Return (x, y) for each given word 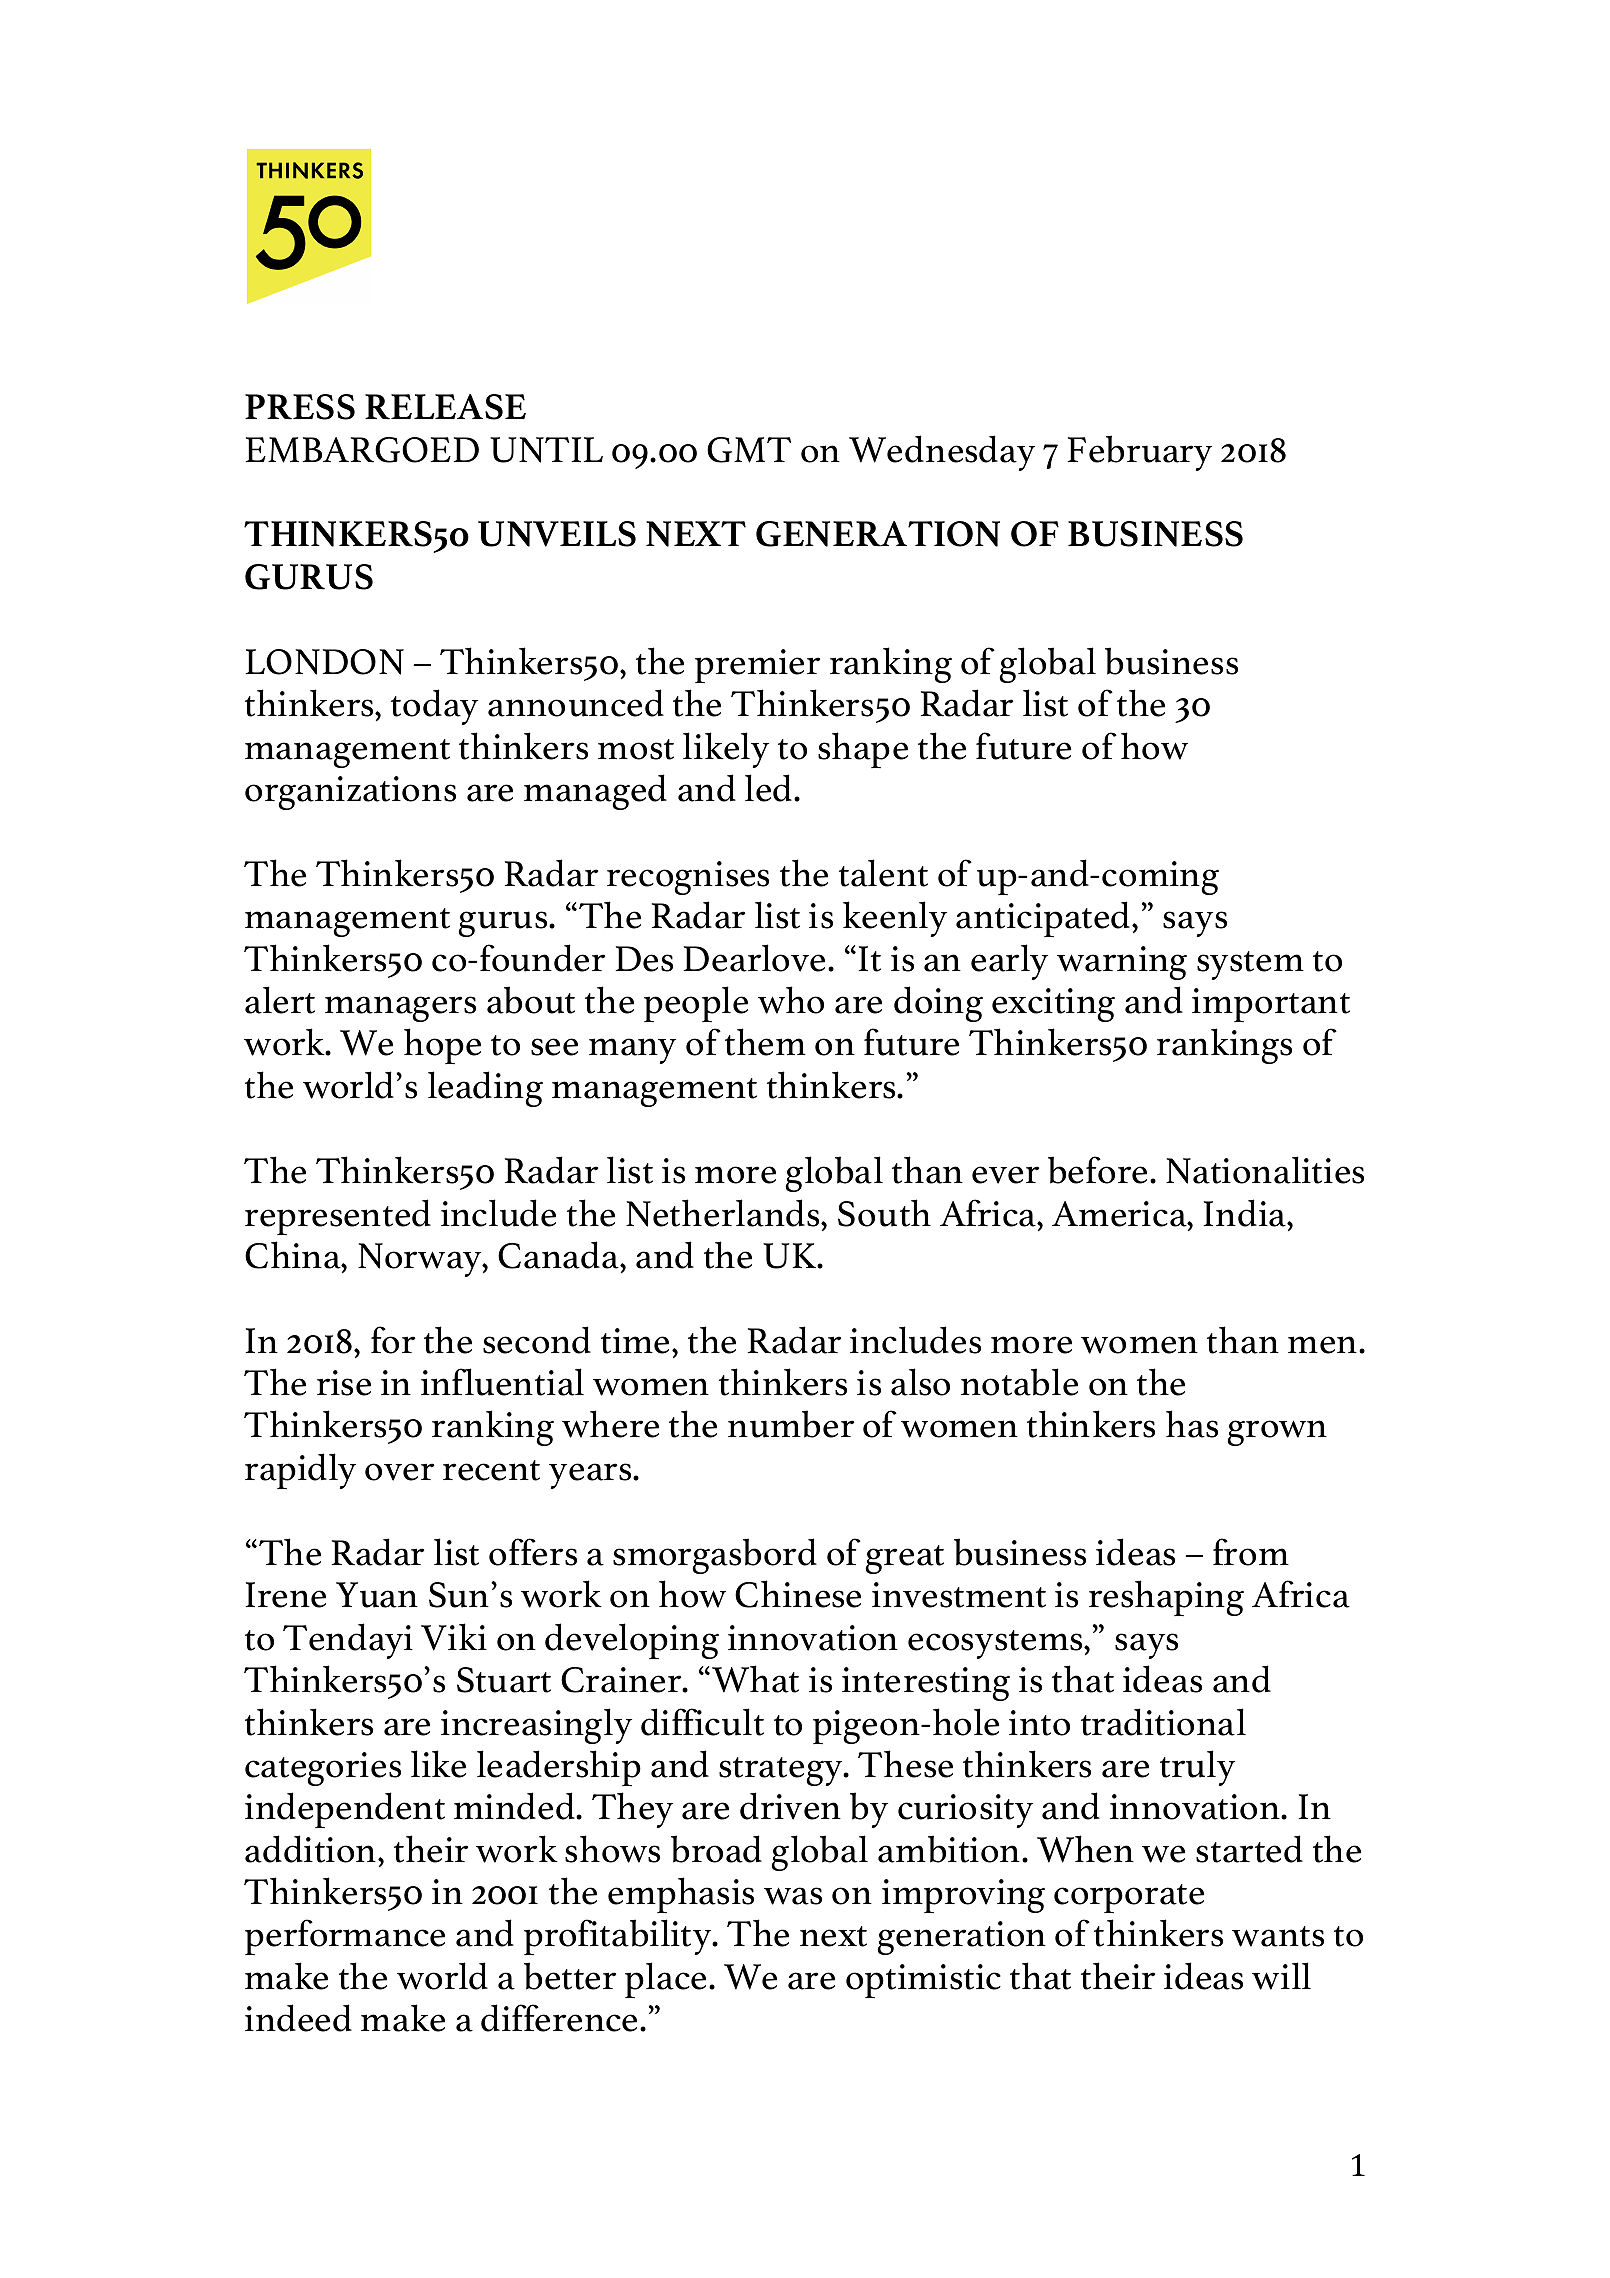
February (1139, 453)
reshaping (1166, 1598)
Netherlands (724, 1213)
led (770, 788)
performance (345, 1937)
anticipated (1044, 919)
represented (338, 1217)
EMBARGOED (362, 450)
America (1120, 1214)
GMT (749, 450)
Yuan (377, 1595)
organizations (350, 793)
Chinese (798, 1594)
